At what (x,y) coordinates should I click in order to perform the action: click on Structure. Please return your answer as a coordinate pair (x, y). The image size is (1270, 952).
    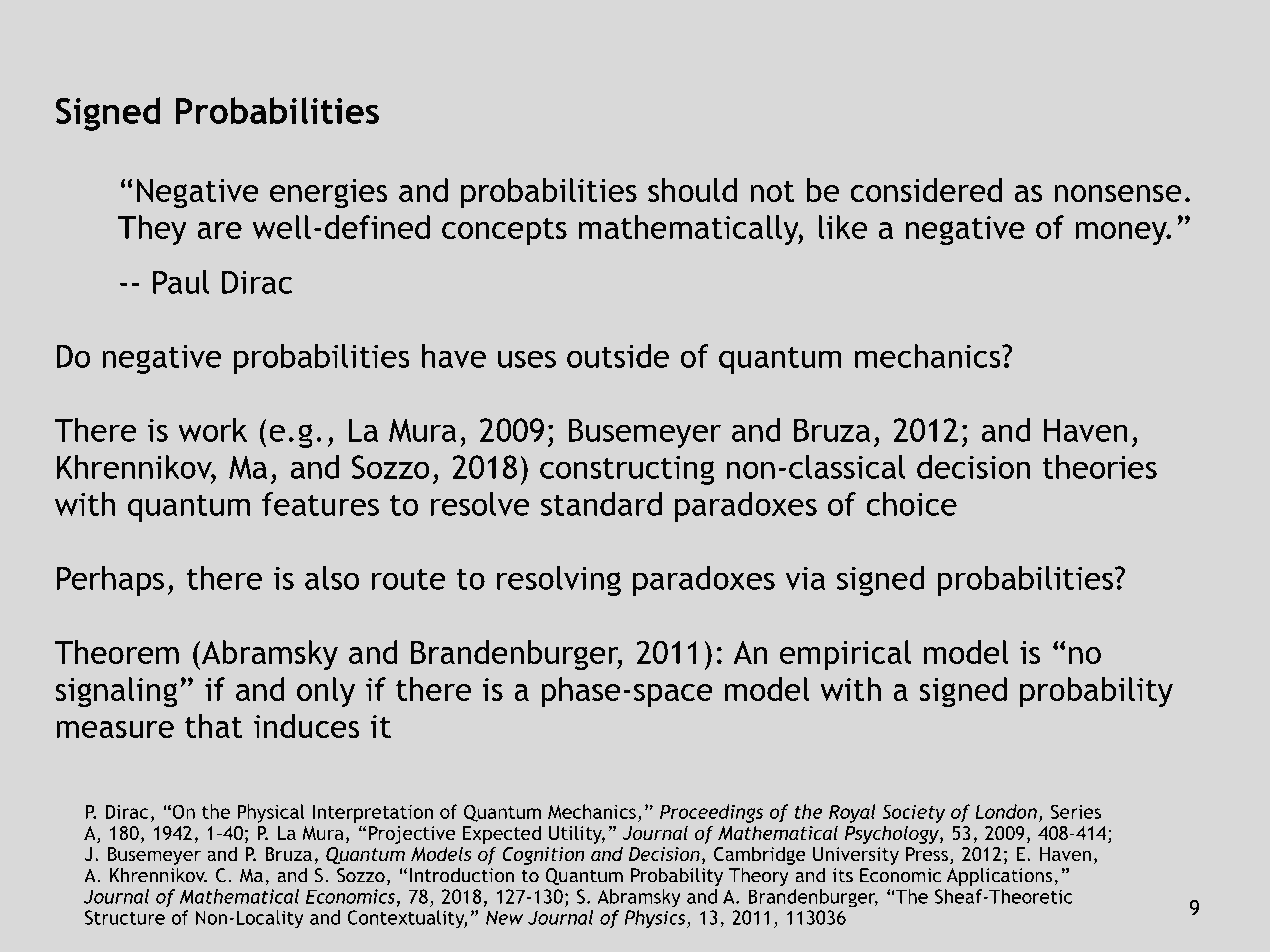
    Looking at the image, I should click on (125, 917).
